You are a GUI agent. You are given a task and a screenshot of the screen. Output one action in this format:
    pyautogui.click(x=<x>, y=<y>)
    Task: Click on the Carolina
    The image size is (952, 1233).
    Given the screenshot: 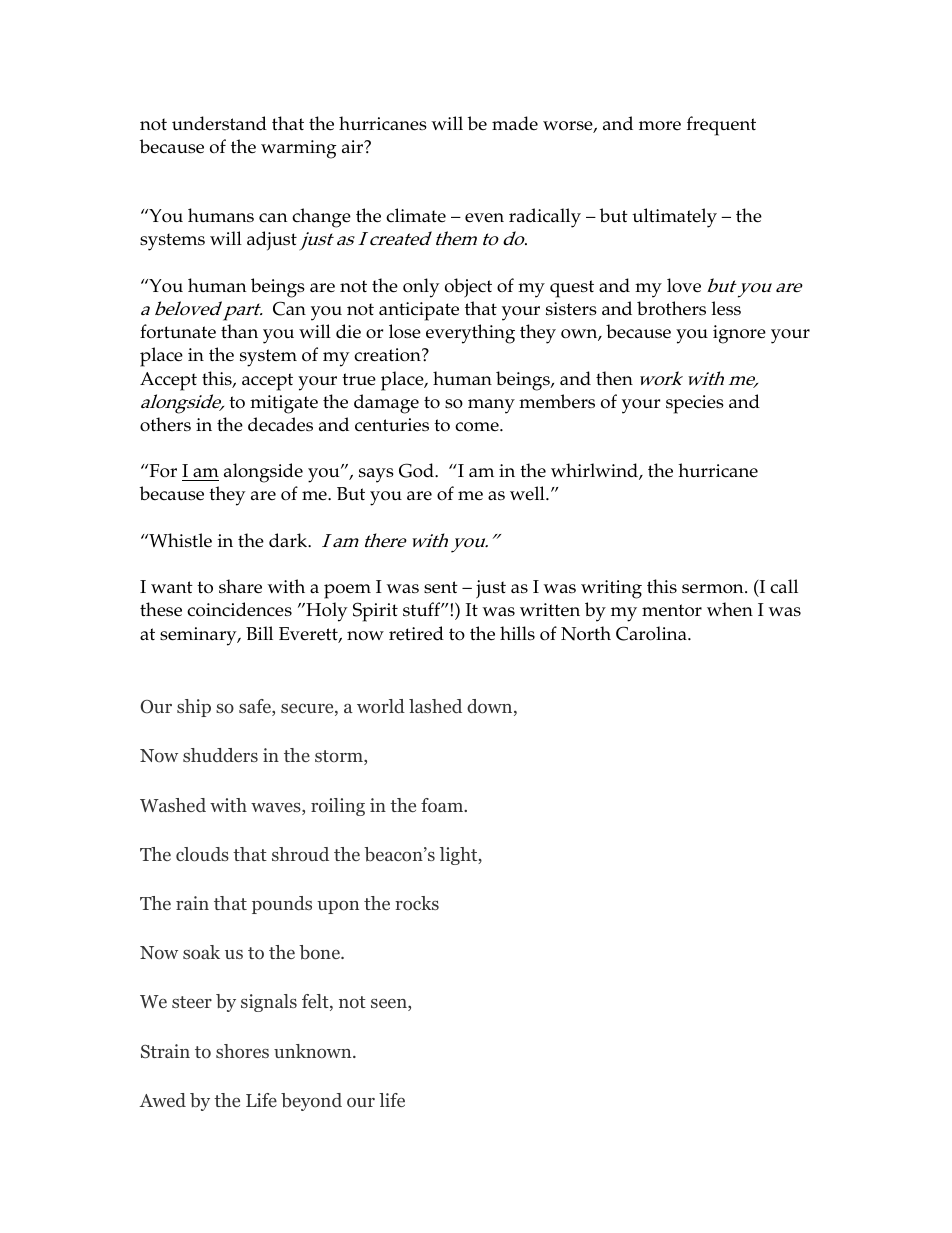 What is the action you would take?
    pyautogui.click(x=652, y=633)
